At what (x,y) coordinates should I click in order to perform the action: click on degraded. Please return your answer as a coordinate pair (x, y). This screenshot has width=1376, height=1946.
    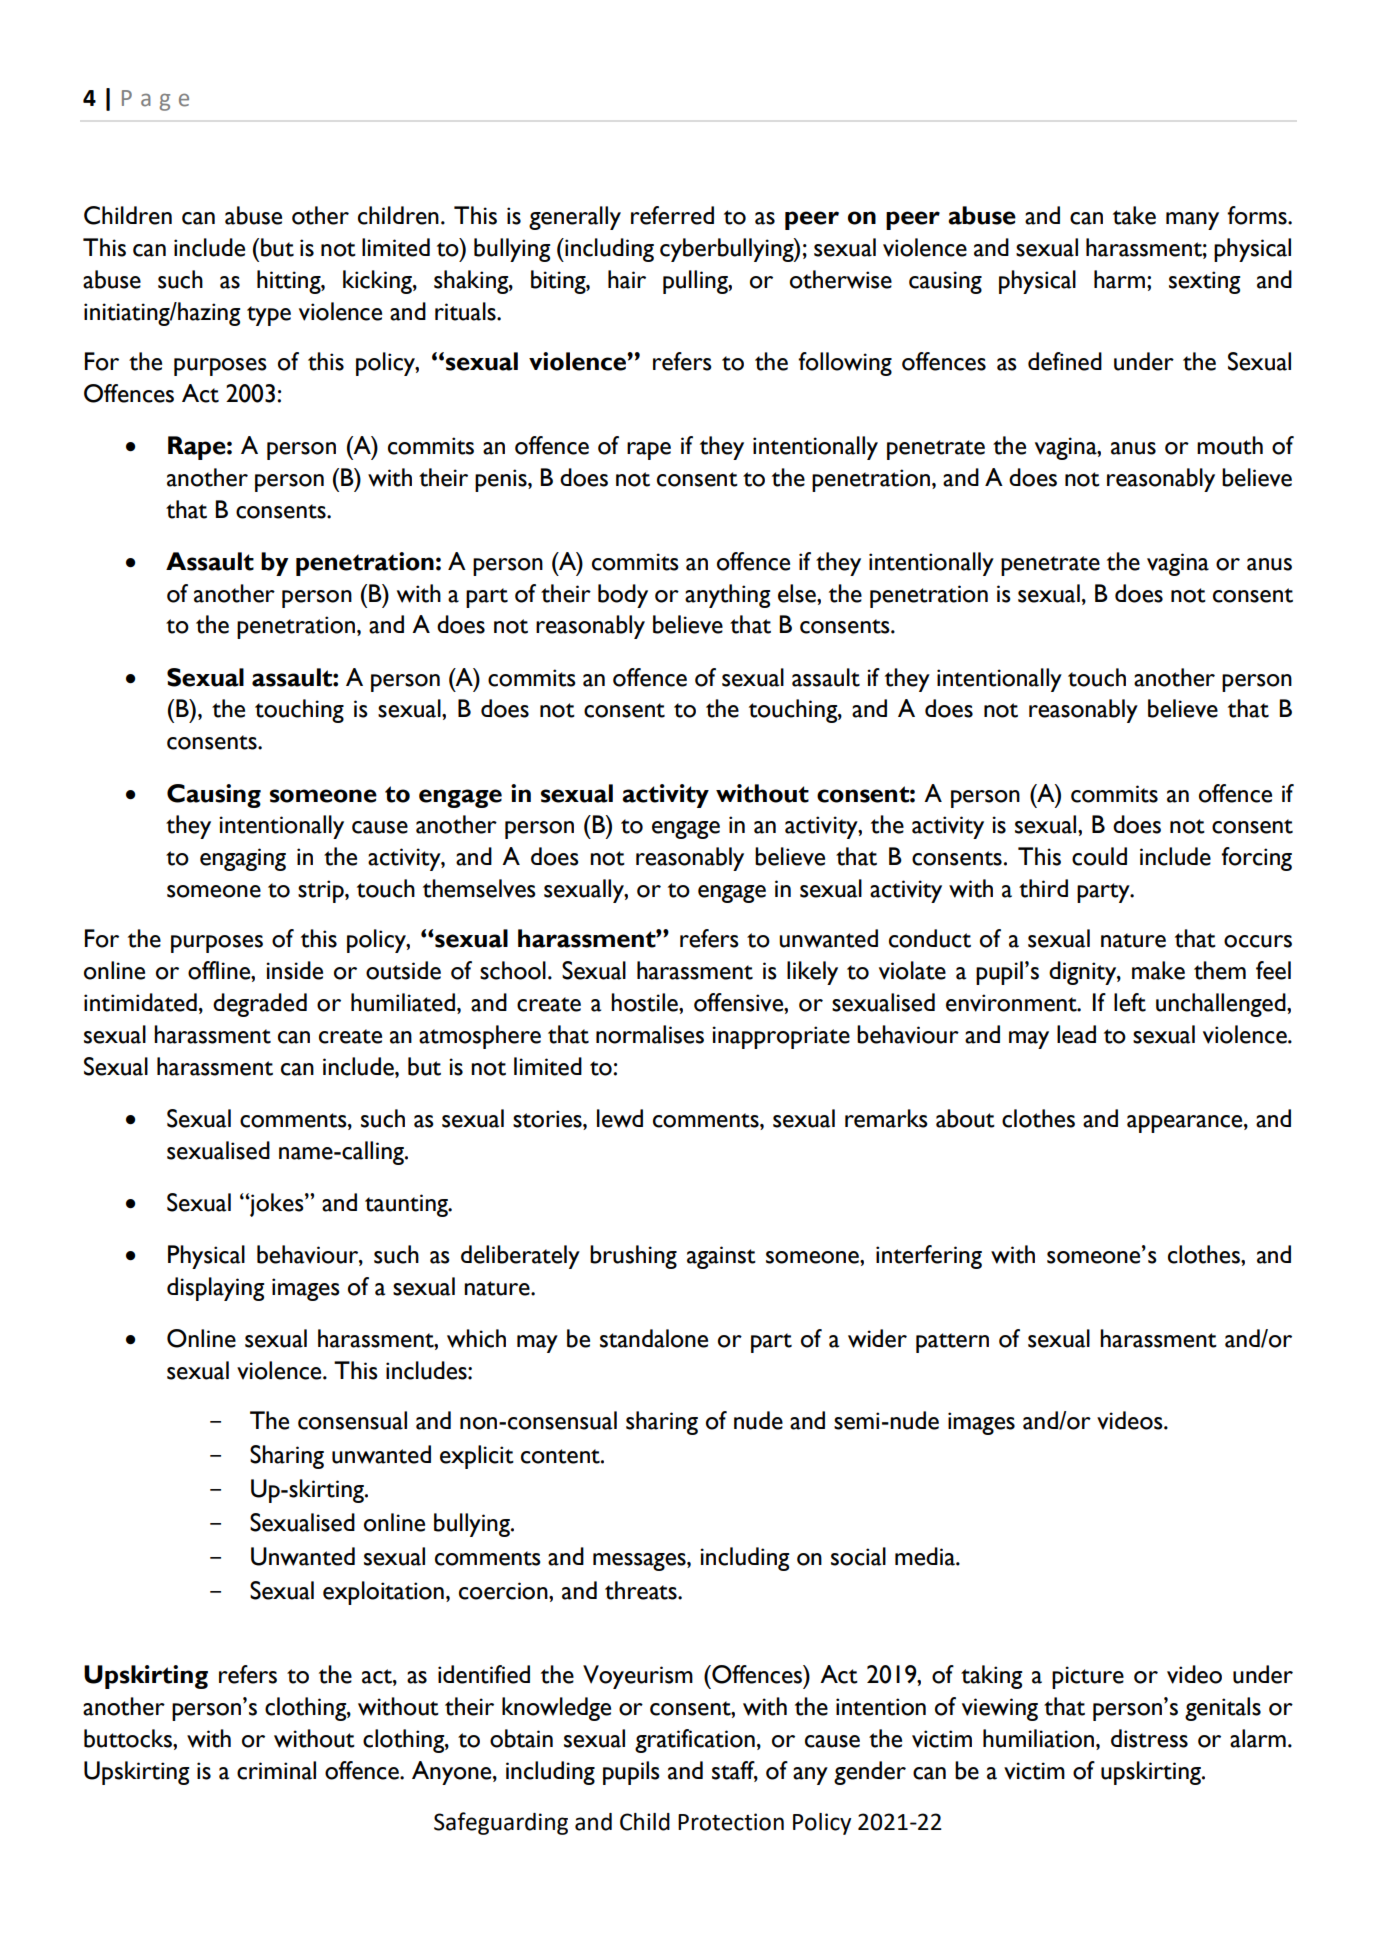
    Looking at the image, I should click on (260, 1005).
